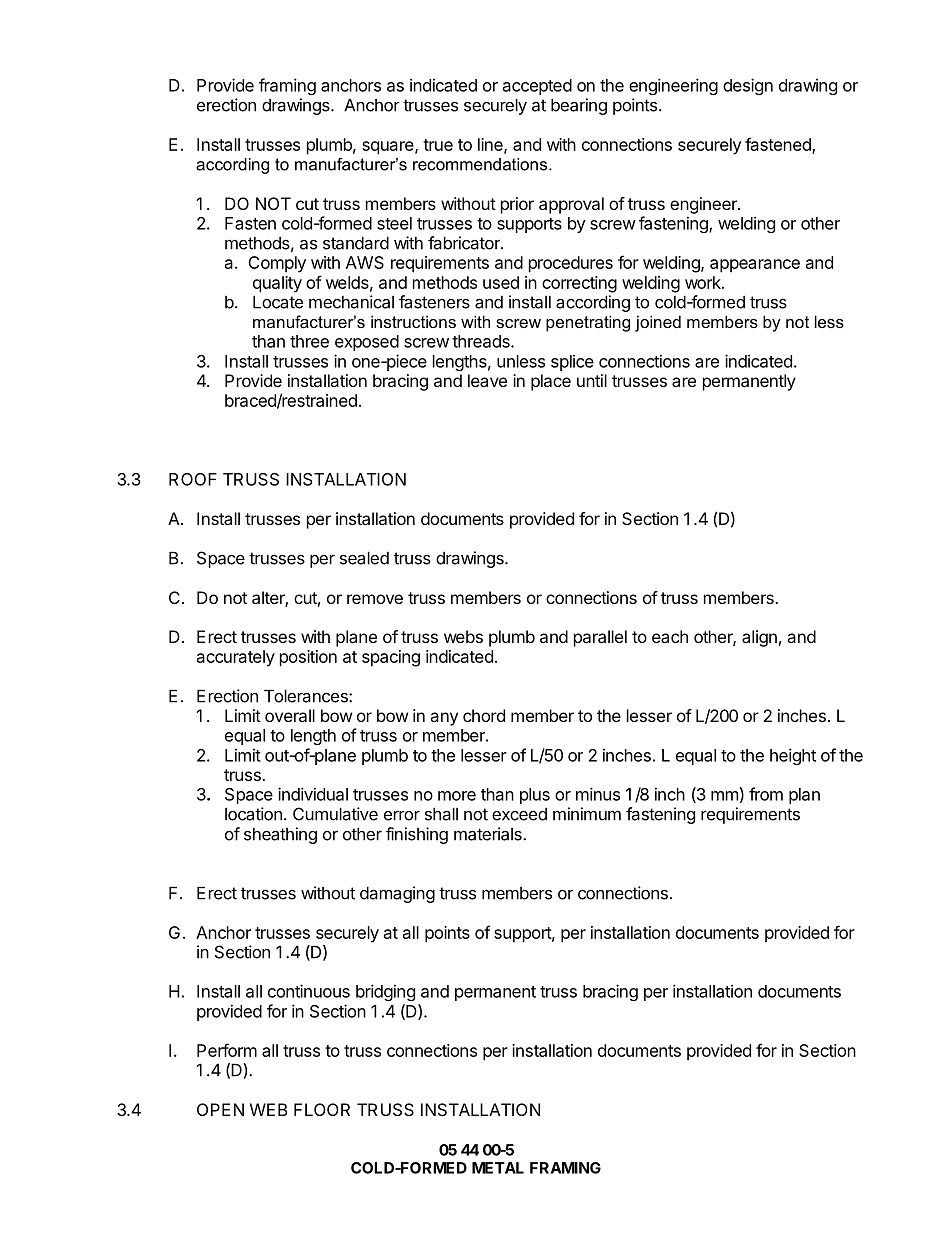  Describe the element at coordinates (498, 1168) in the page. I see `METAL` at that location.
